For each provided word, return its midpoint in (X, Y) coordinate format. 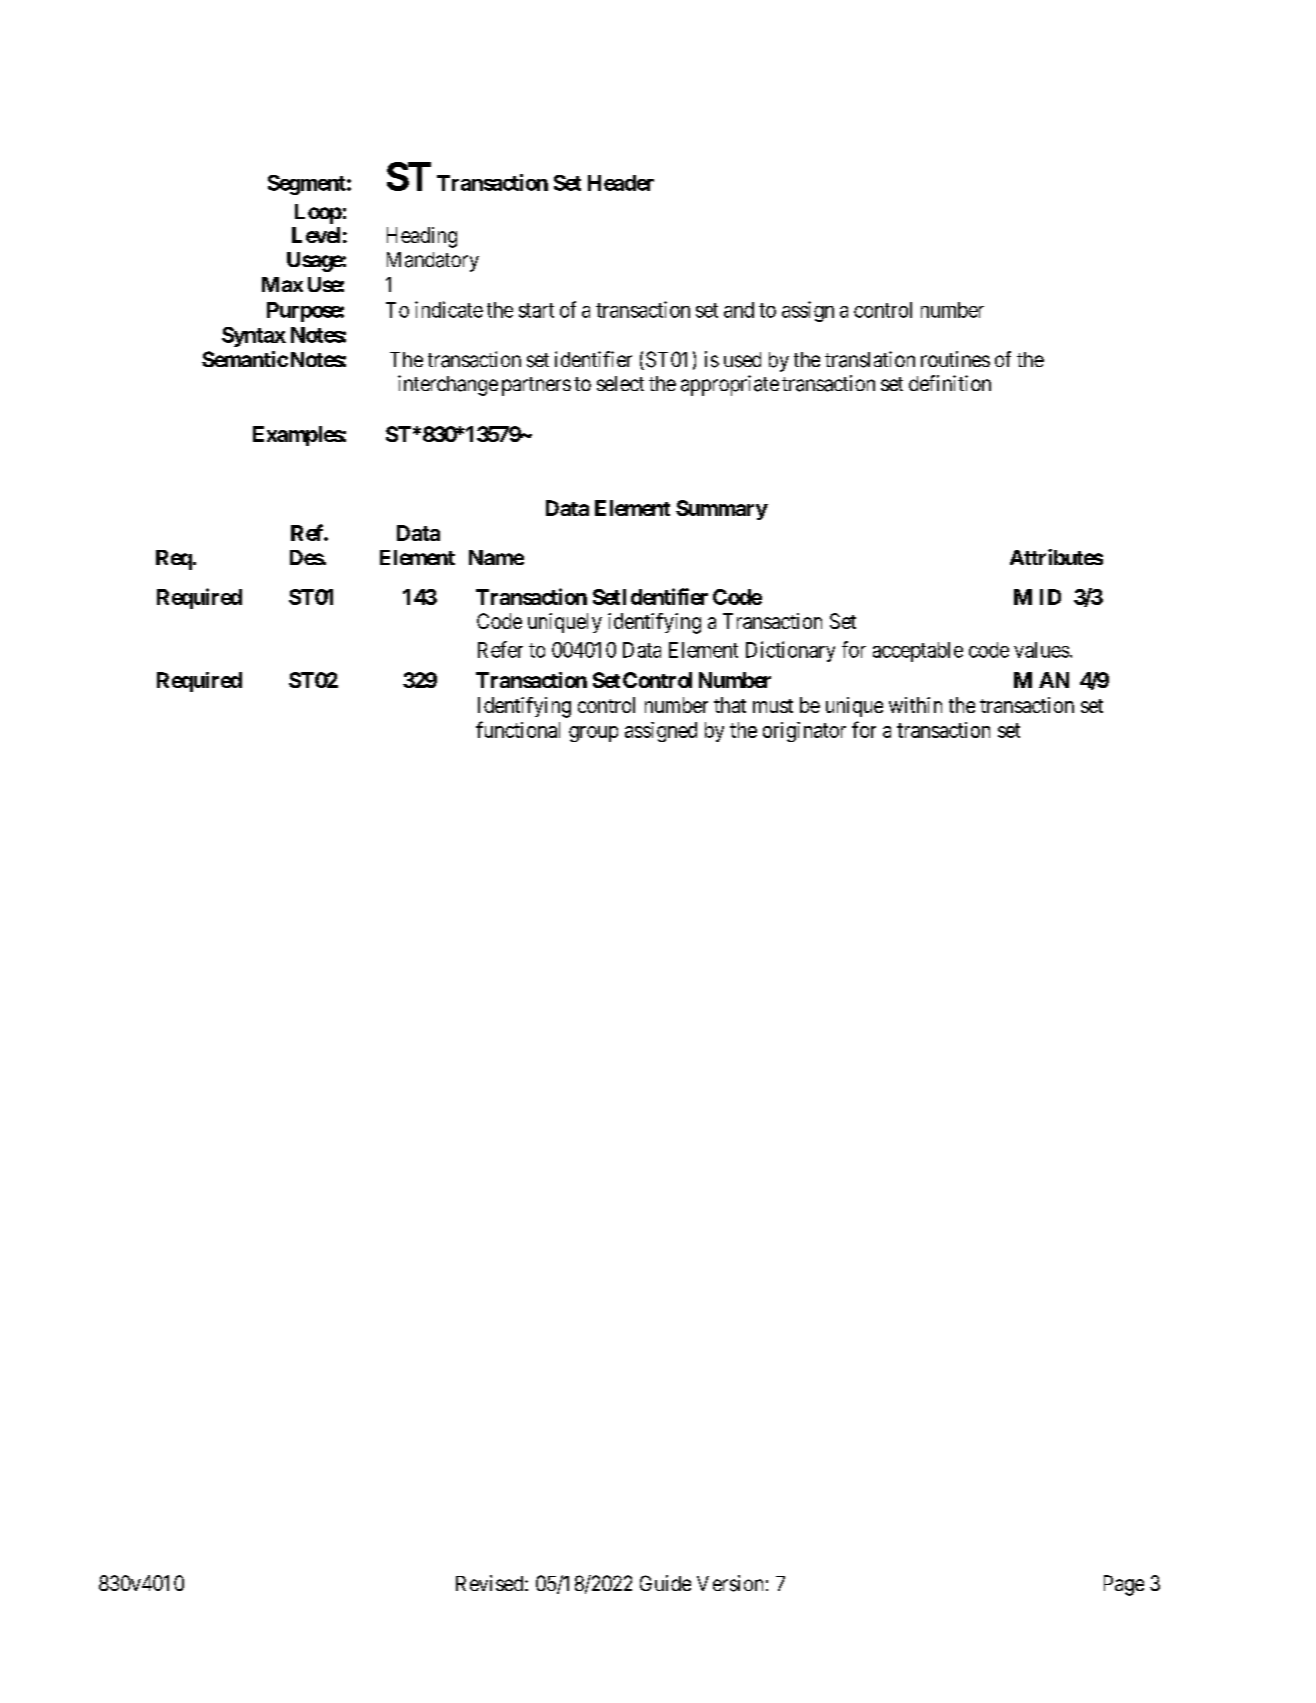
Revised (491, 1583)
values (1041, 650)
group (593, 734)
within (915, 705)
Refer (500, 649)
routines (955, 359)
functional (518, 729)
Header (621, 183)
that (730, 705)
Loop (318, 214)
